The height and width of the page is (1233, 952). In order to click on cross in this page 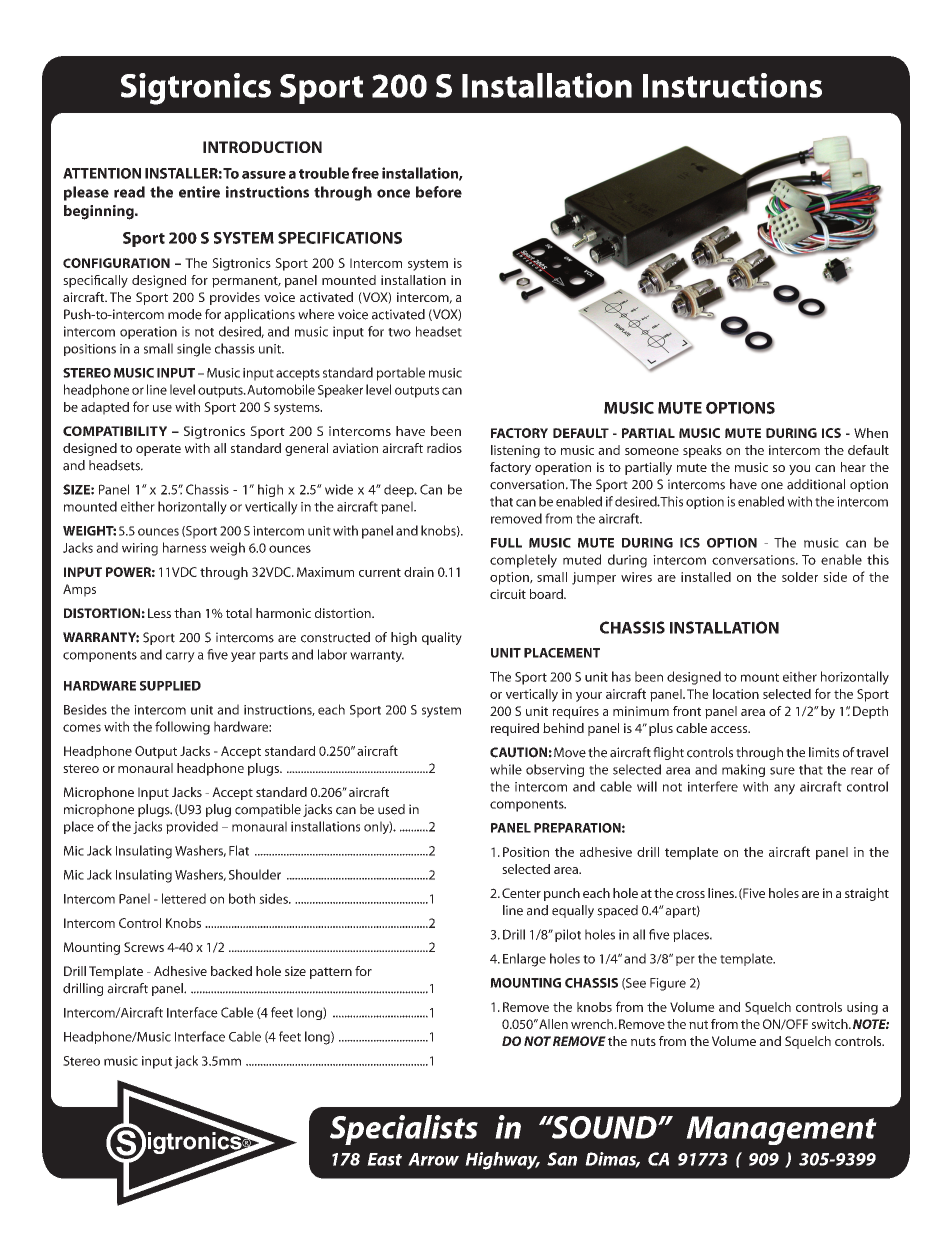, I will do `click(690, 894)`.
